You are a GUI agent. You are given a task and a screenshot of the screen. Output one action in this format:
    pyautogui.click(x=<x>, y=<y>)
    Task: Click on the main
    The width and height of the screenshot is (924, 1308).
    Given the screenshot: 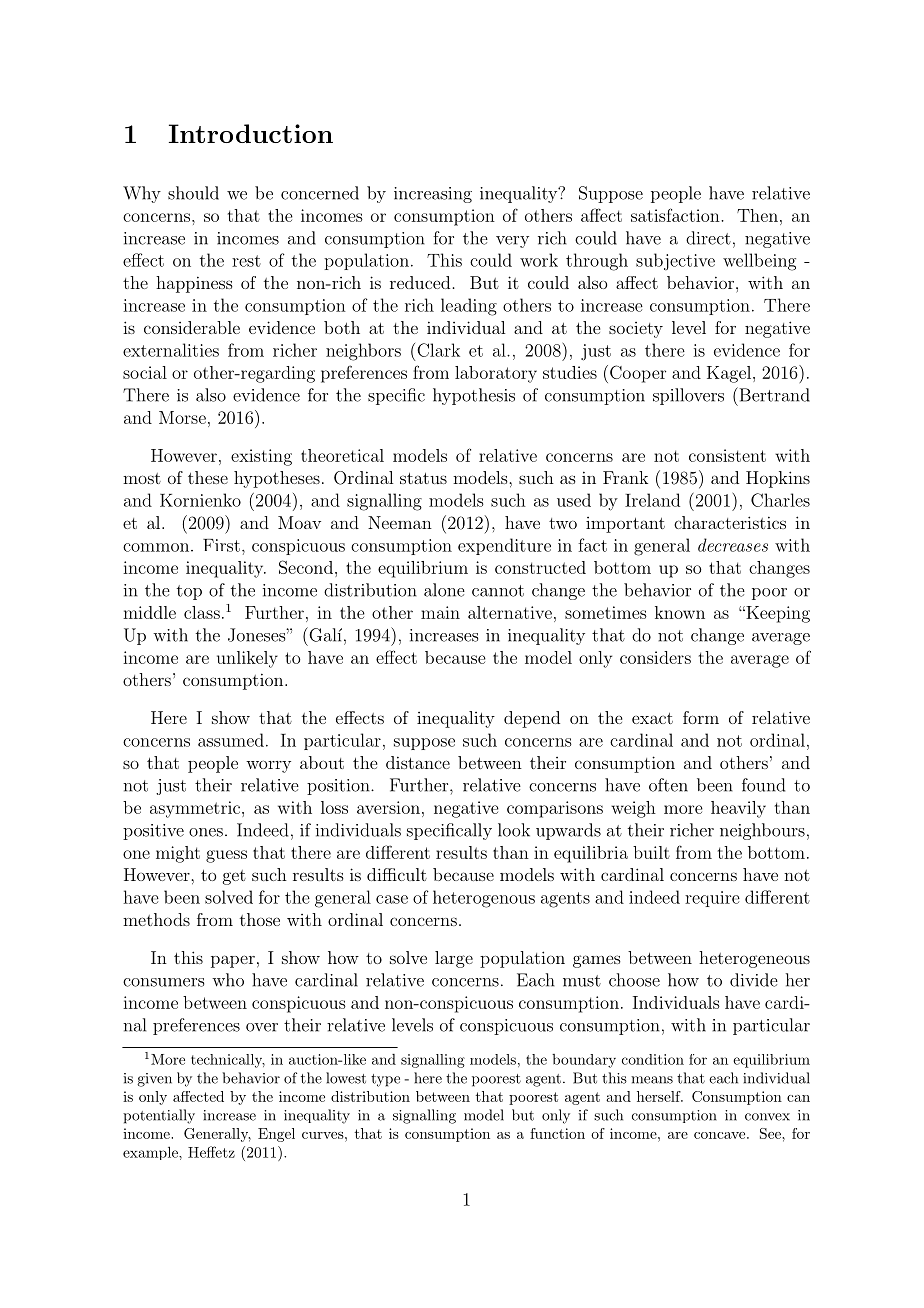 What is the action you would take?
    pyautogui.click(x=440, y=612)
